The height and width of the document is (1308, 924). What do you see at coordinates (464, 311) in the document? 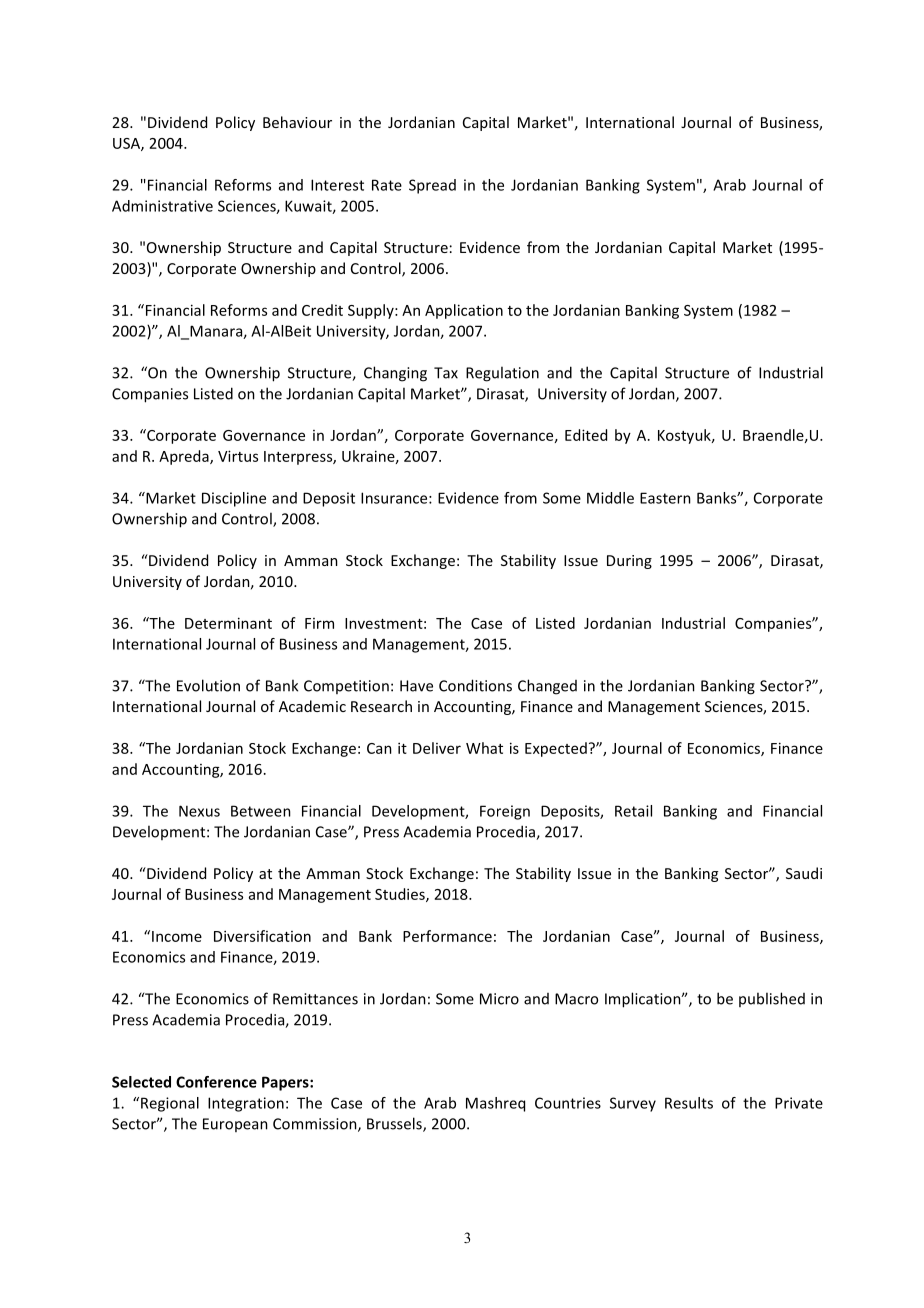
I see `Application` at bounding box center [464, 311].
